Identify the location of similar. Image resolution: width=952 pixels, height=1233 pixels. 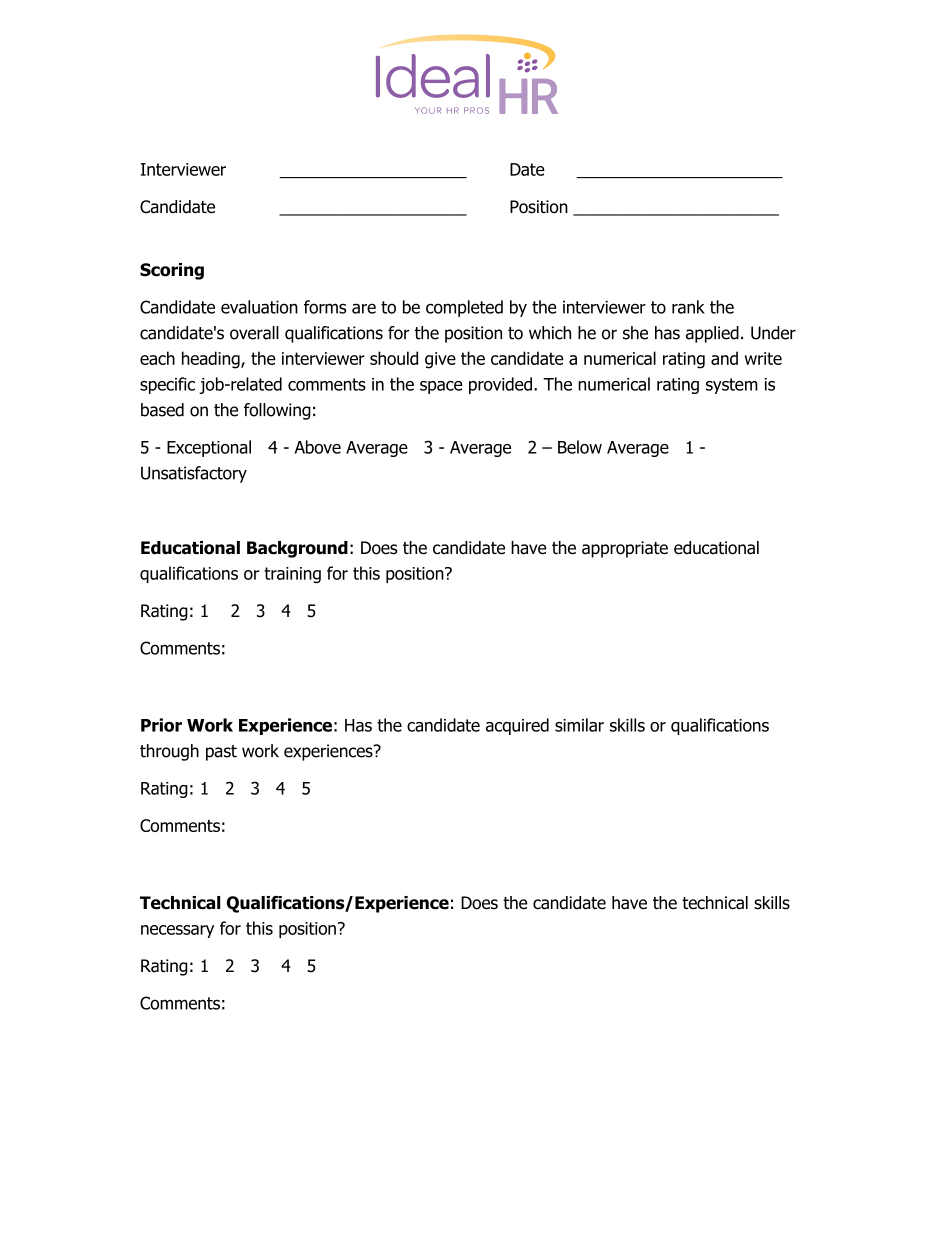
(579, 725).
